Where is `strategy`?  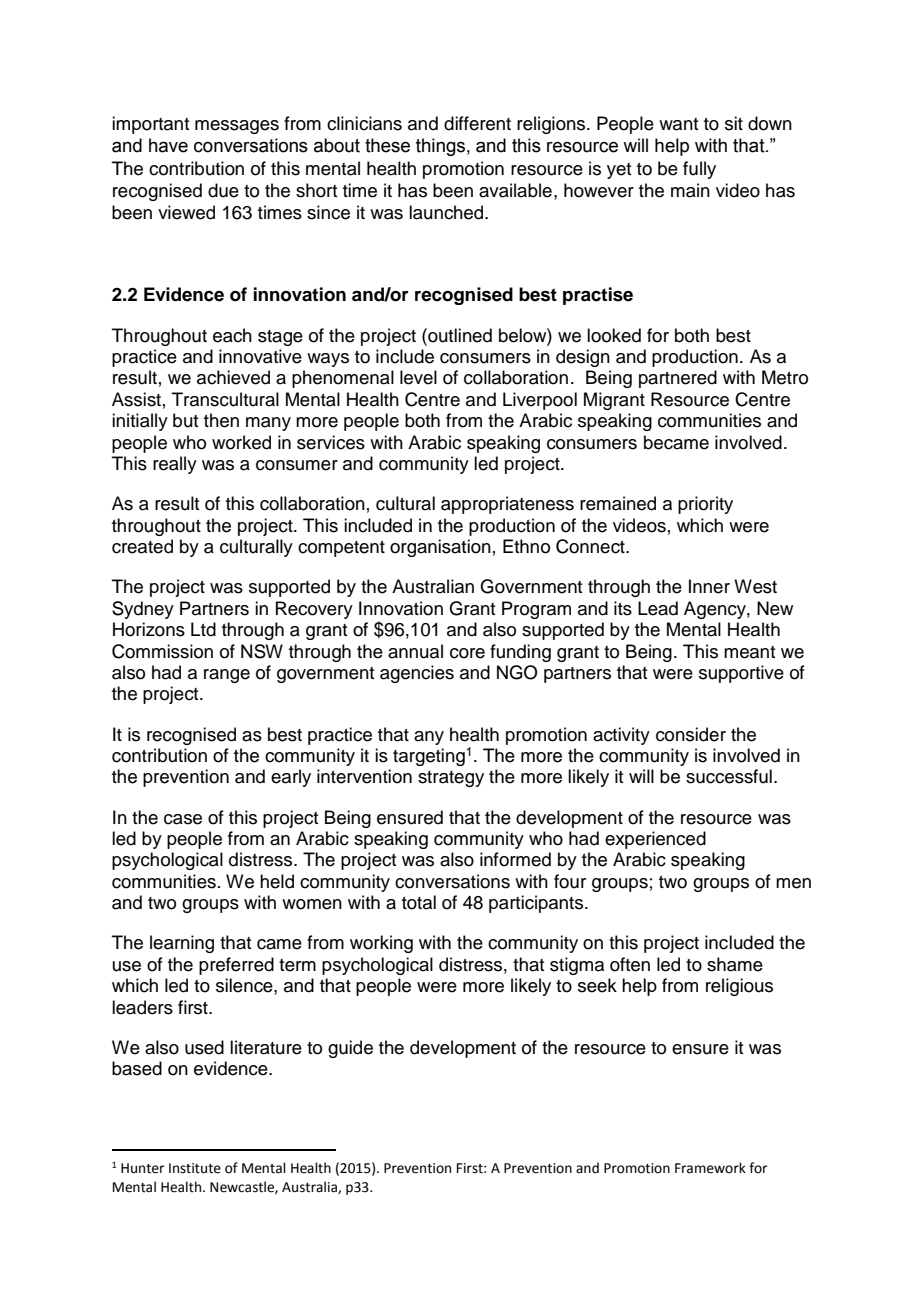
strategy is located at coordinates (451, 779).
